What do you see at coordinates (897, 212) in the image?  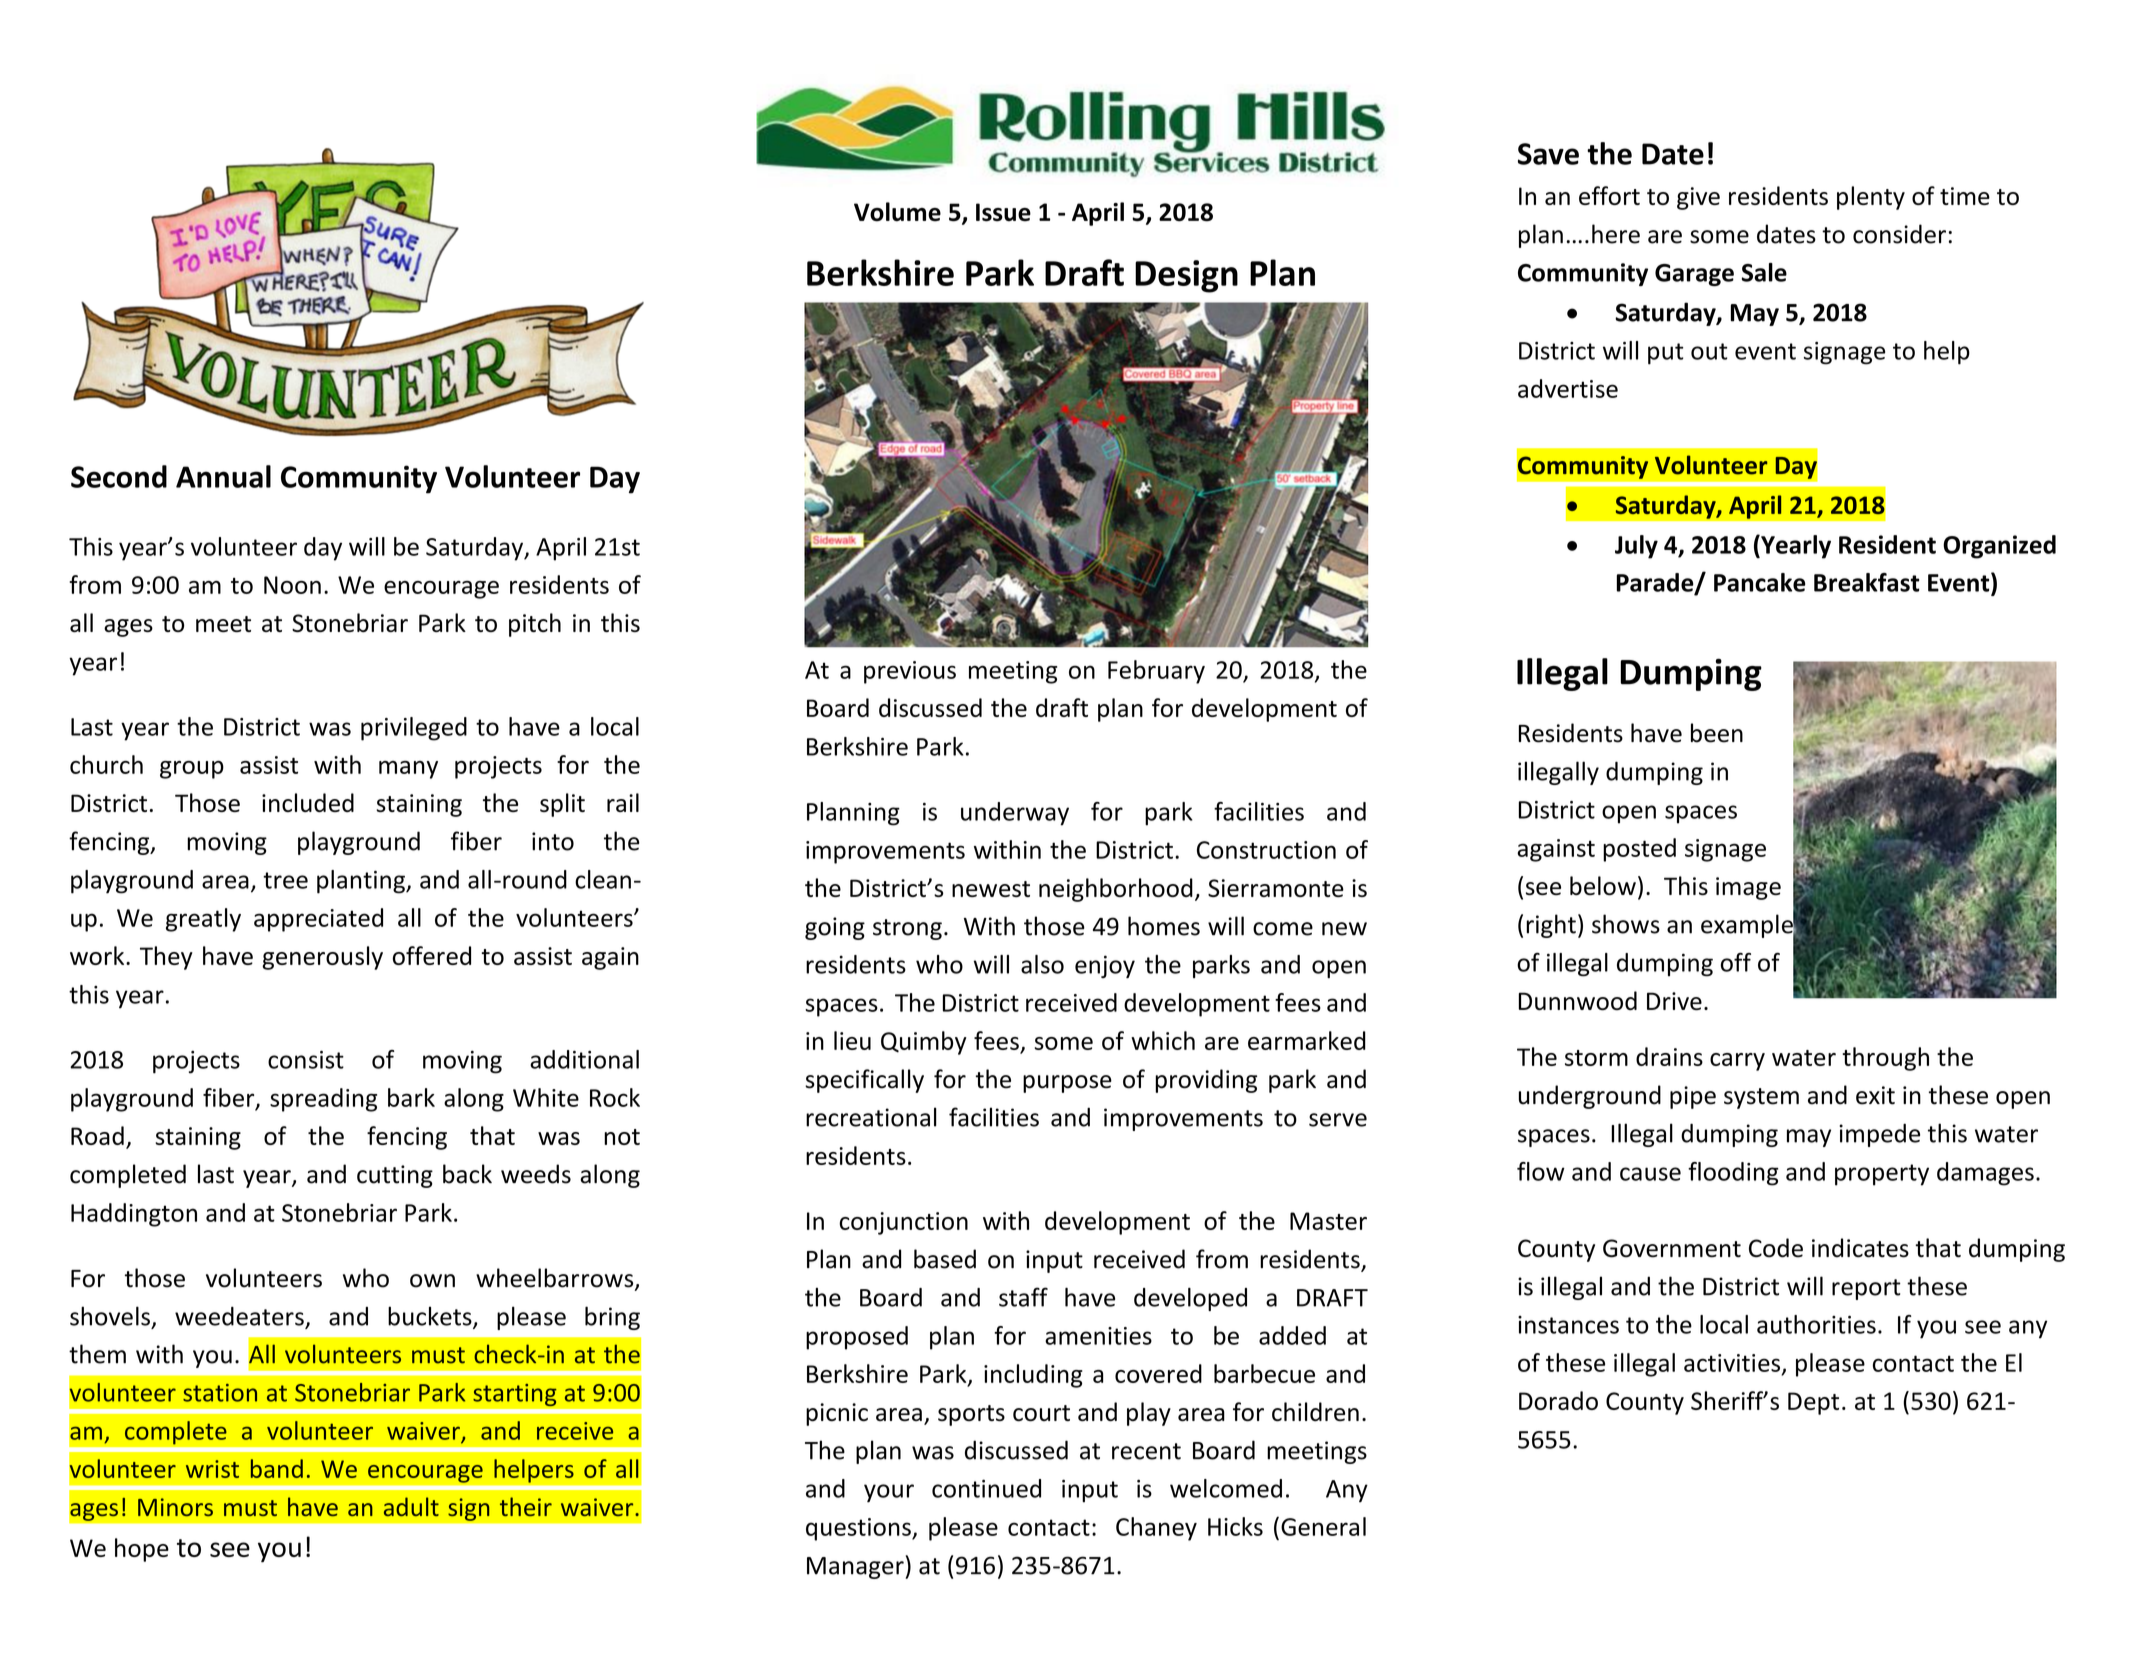 I see `Volume` at bounding box center [897, 212].
